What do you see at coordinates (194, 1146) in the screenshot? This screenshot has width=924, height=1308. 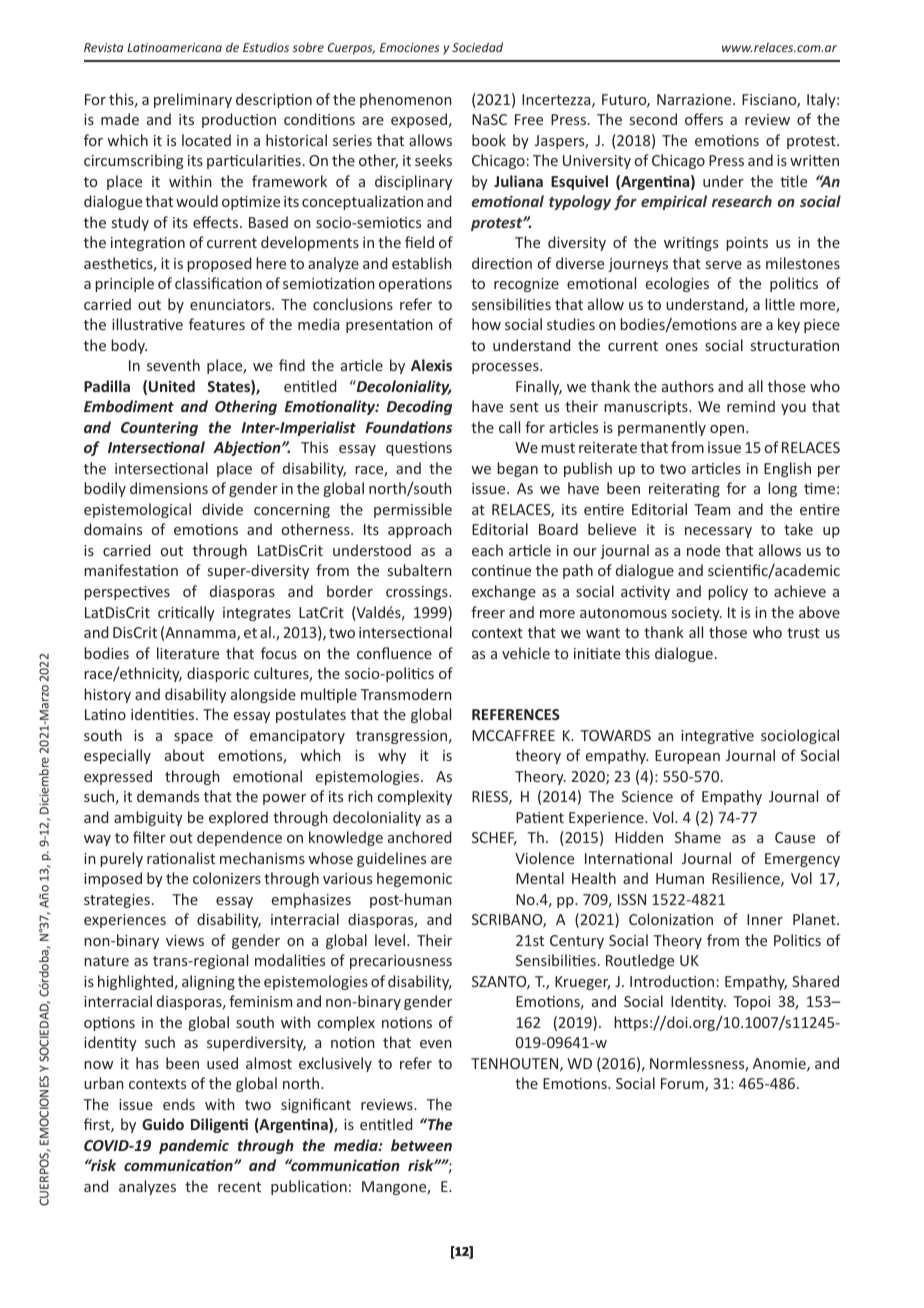 I see `pandemic` at bounding box center [194, 1146].
